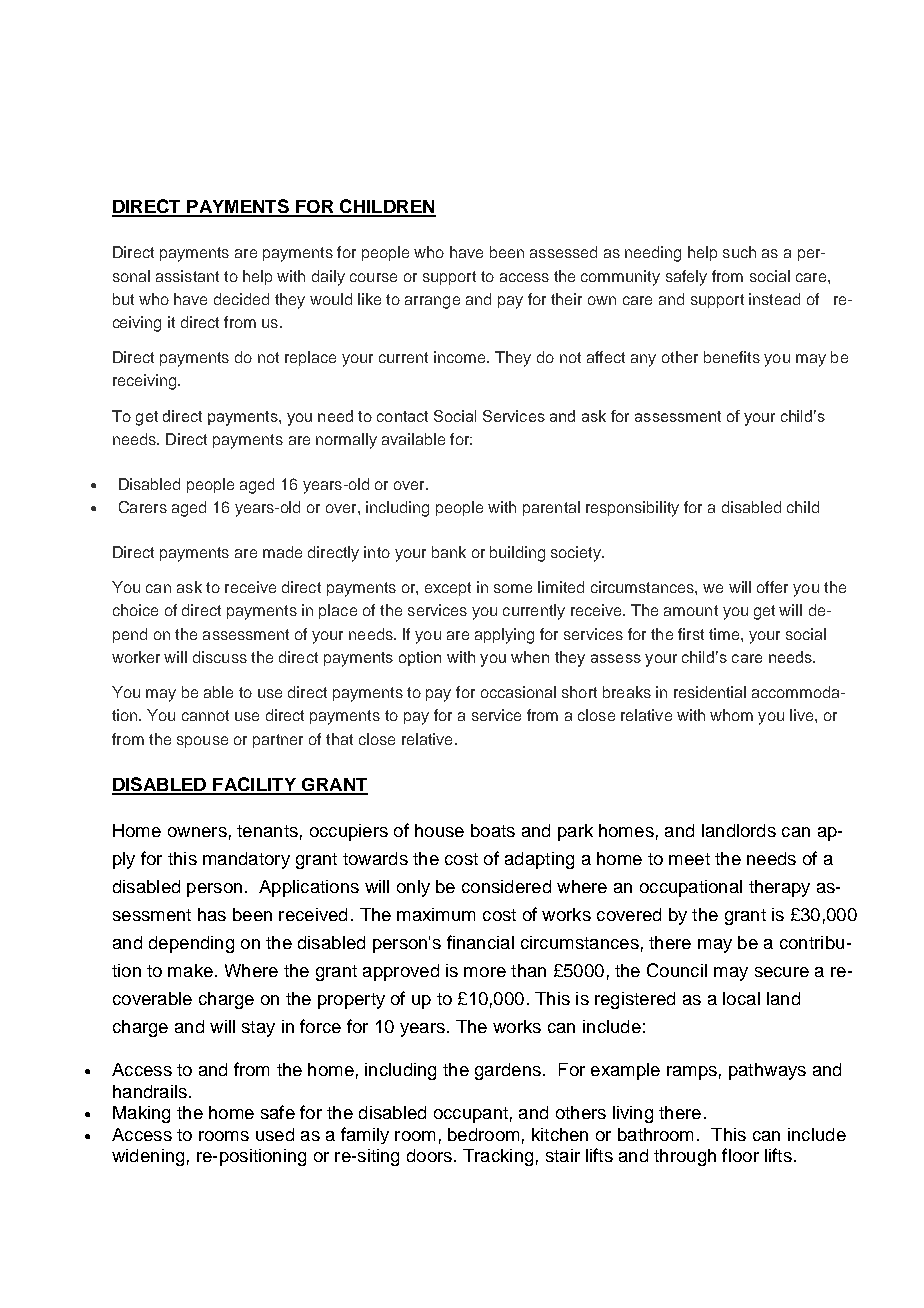  I want to click on Making, so click(141, 1114).
